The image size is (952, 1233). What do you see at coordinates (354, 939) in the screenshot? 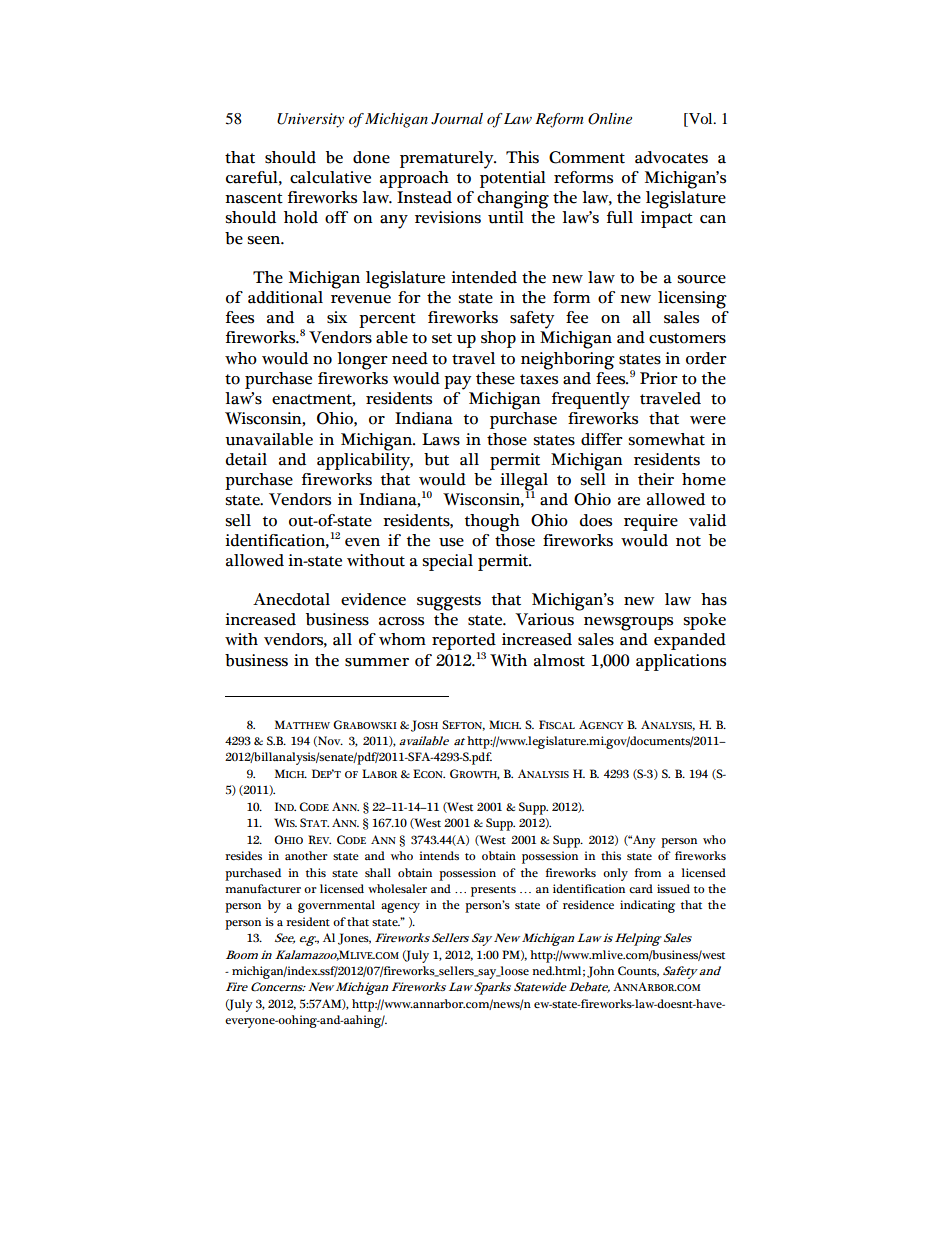
I see `Jones` at bounding box center [354, 939].
